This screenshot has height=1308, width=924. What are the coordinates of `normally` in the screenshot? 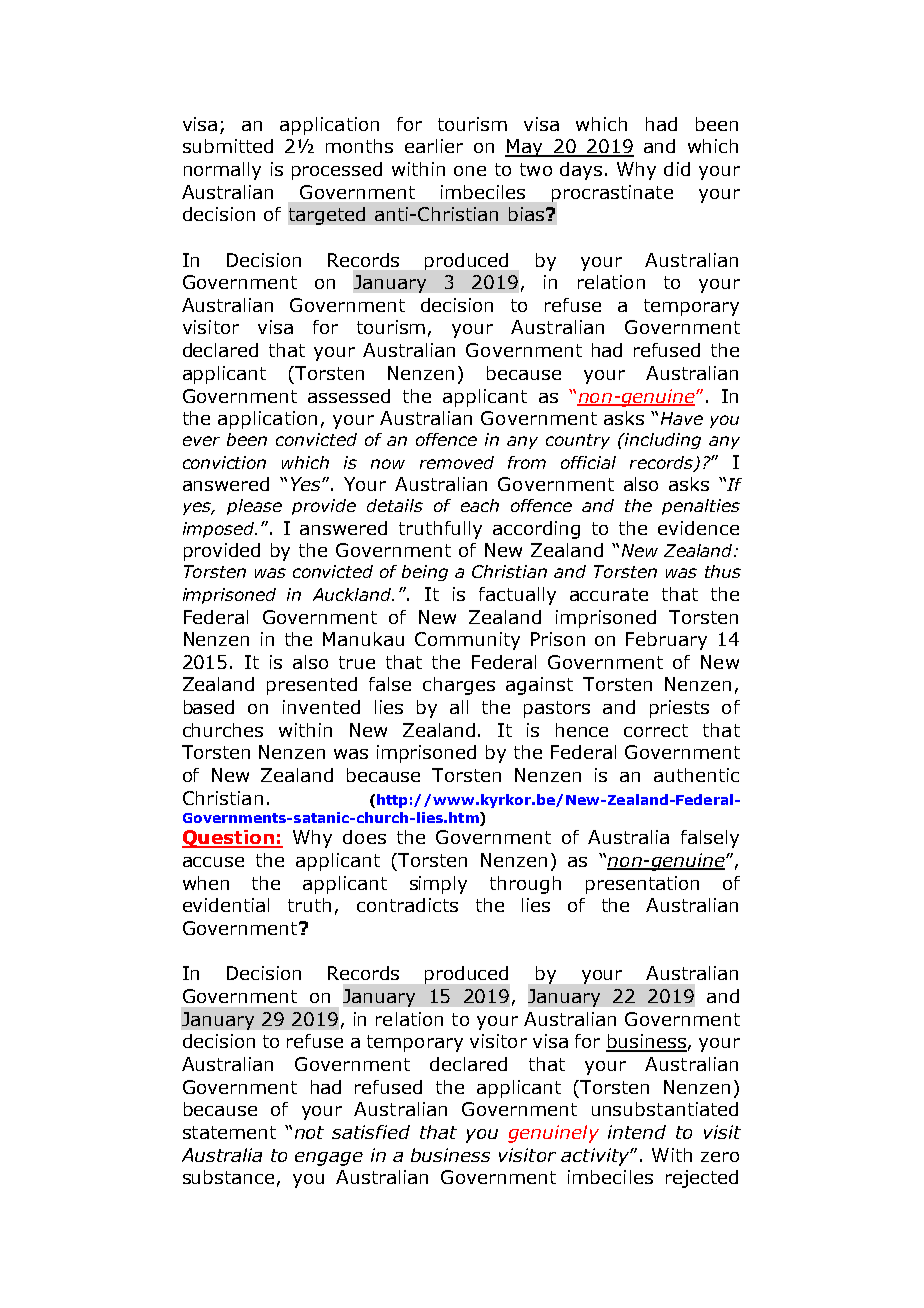 It's located at (222, 171).
